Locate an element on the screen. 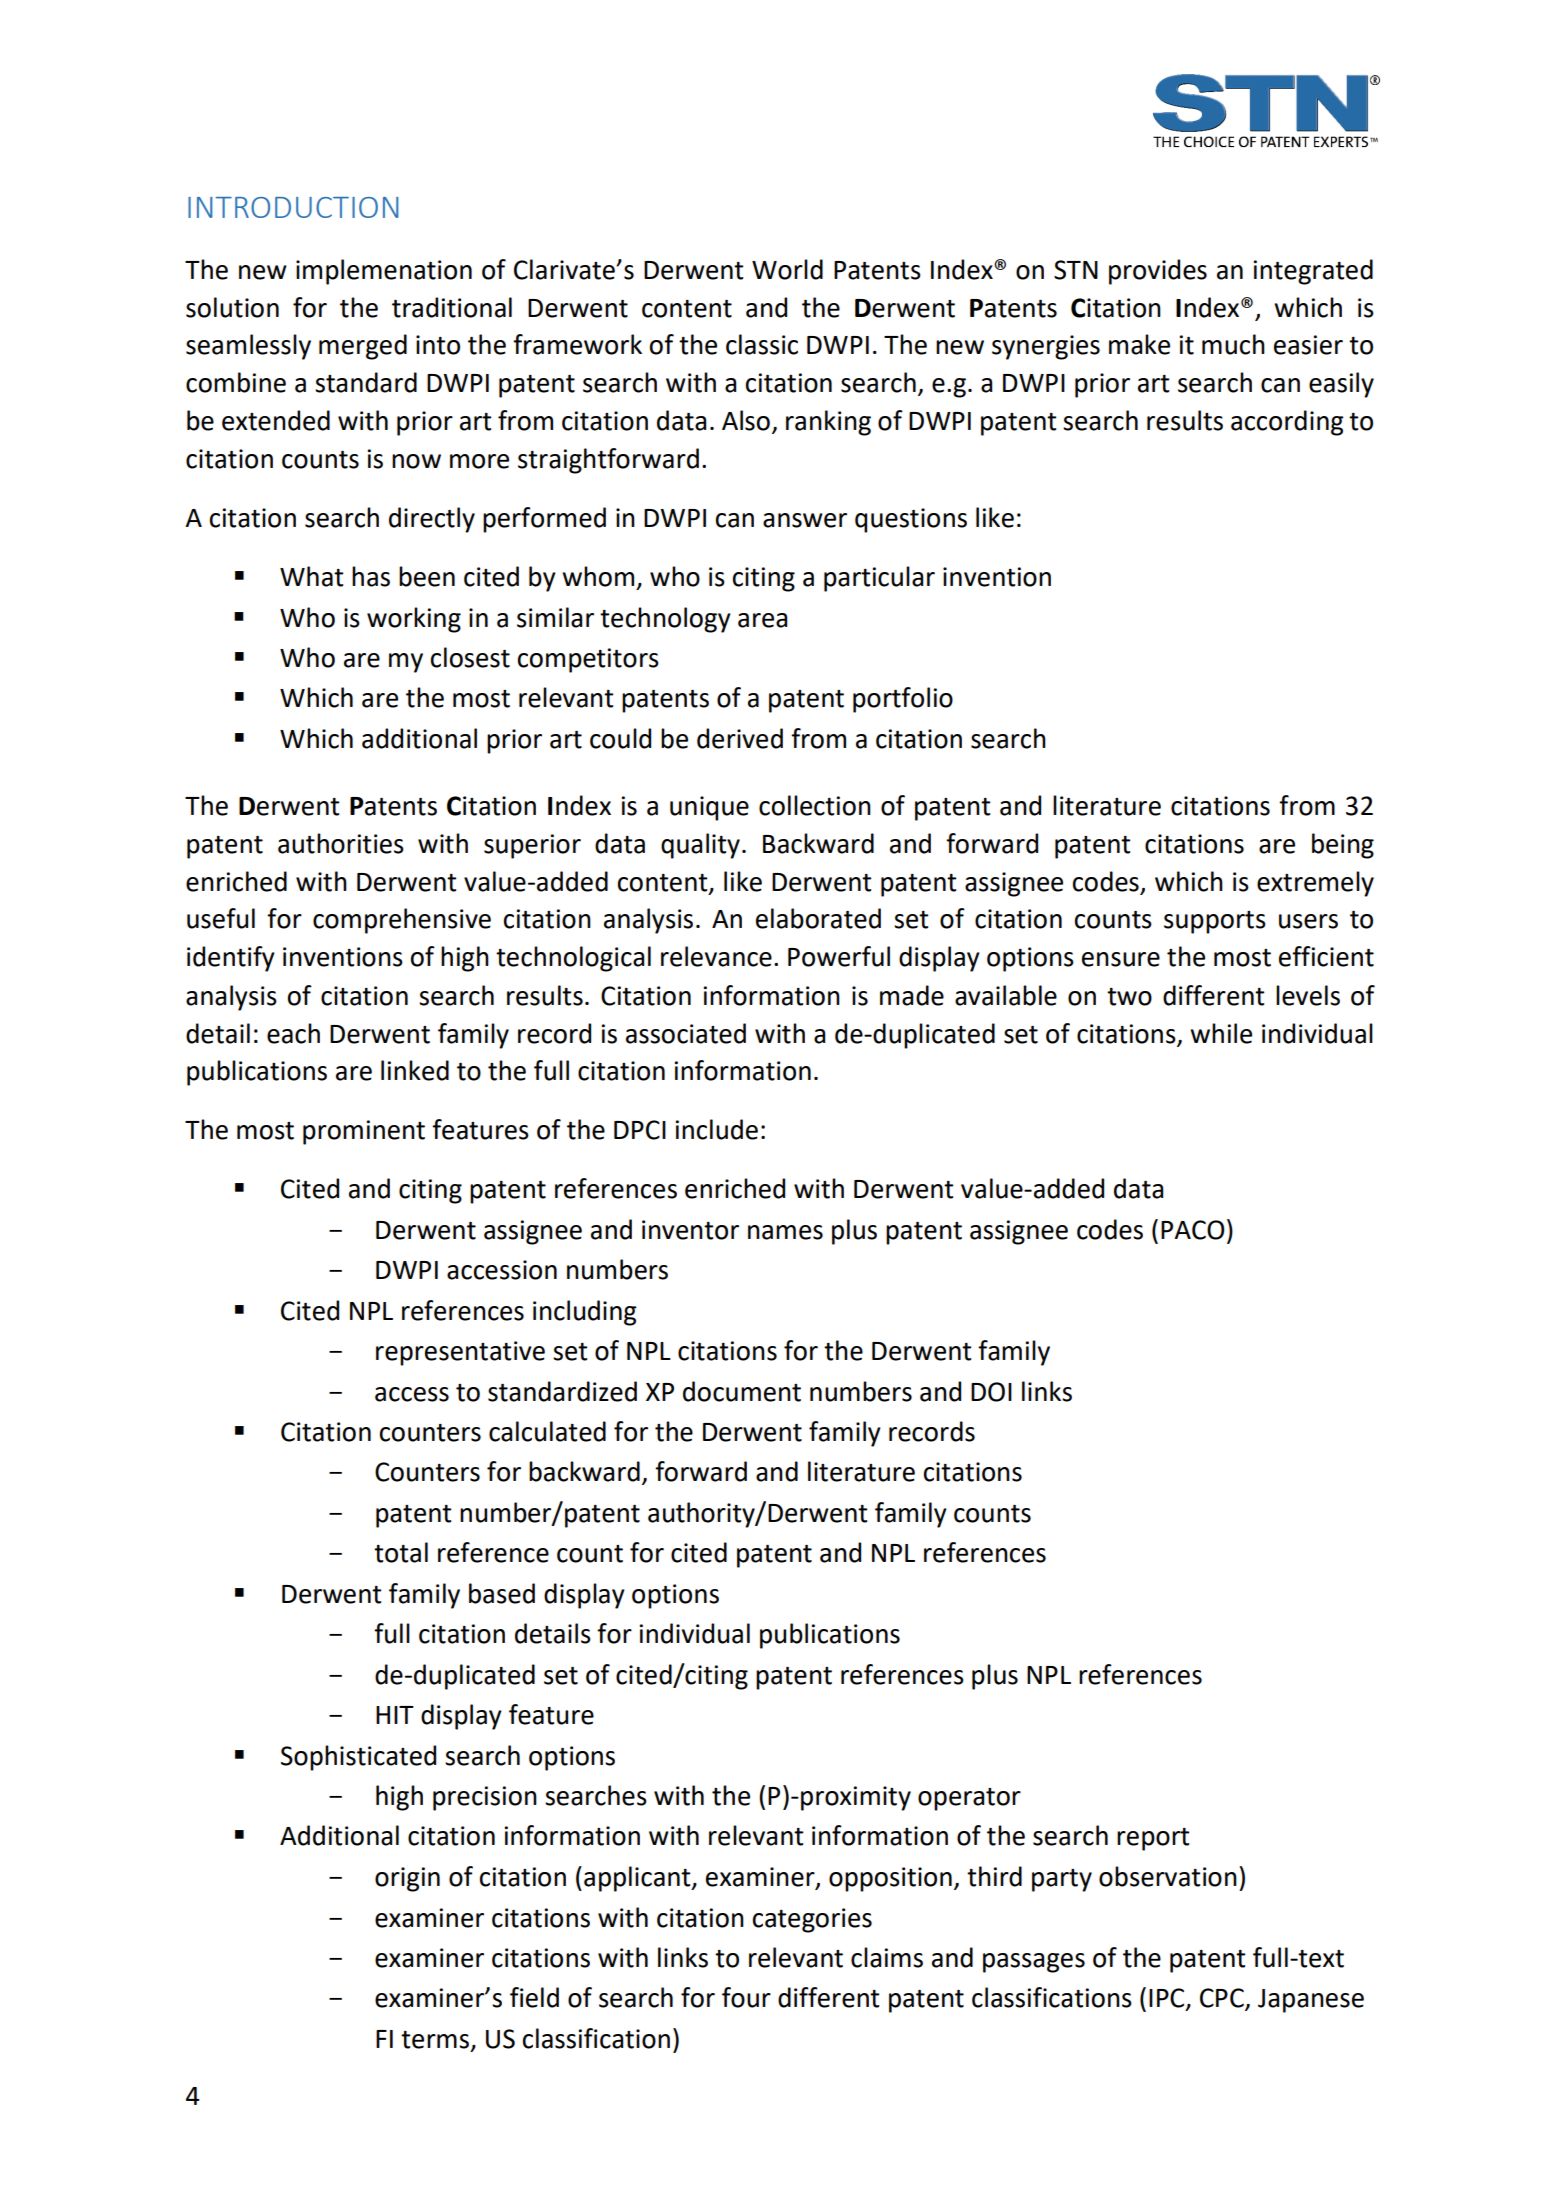 The image size is (1560, 2206). INTRODUCTION is located at coordinates (293, 207).
